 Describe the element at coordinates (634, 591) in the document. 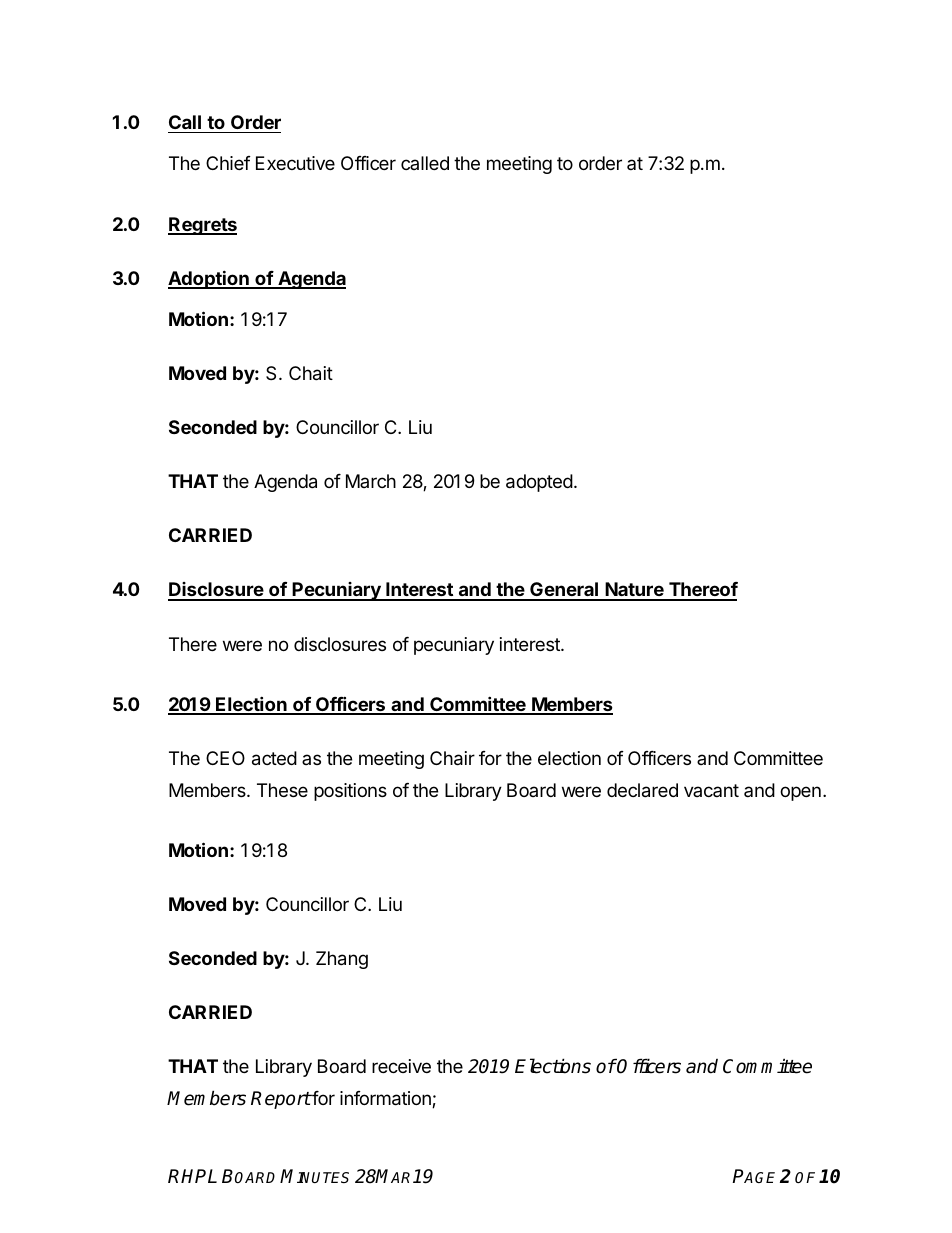

I see `Nature` at that location.
